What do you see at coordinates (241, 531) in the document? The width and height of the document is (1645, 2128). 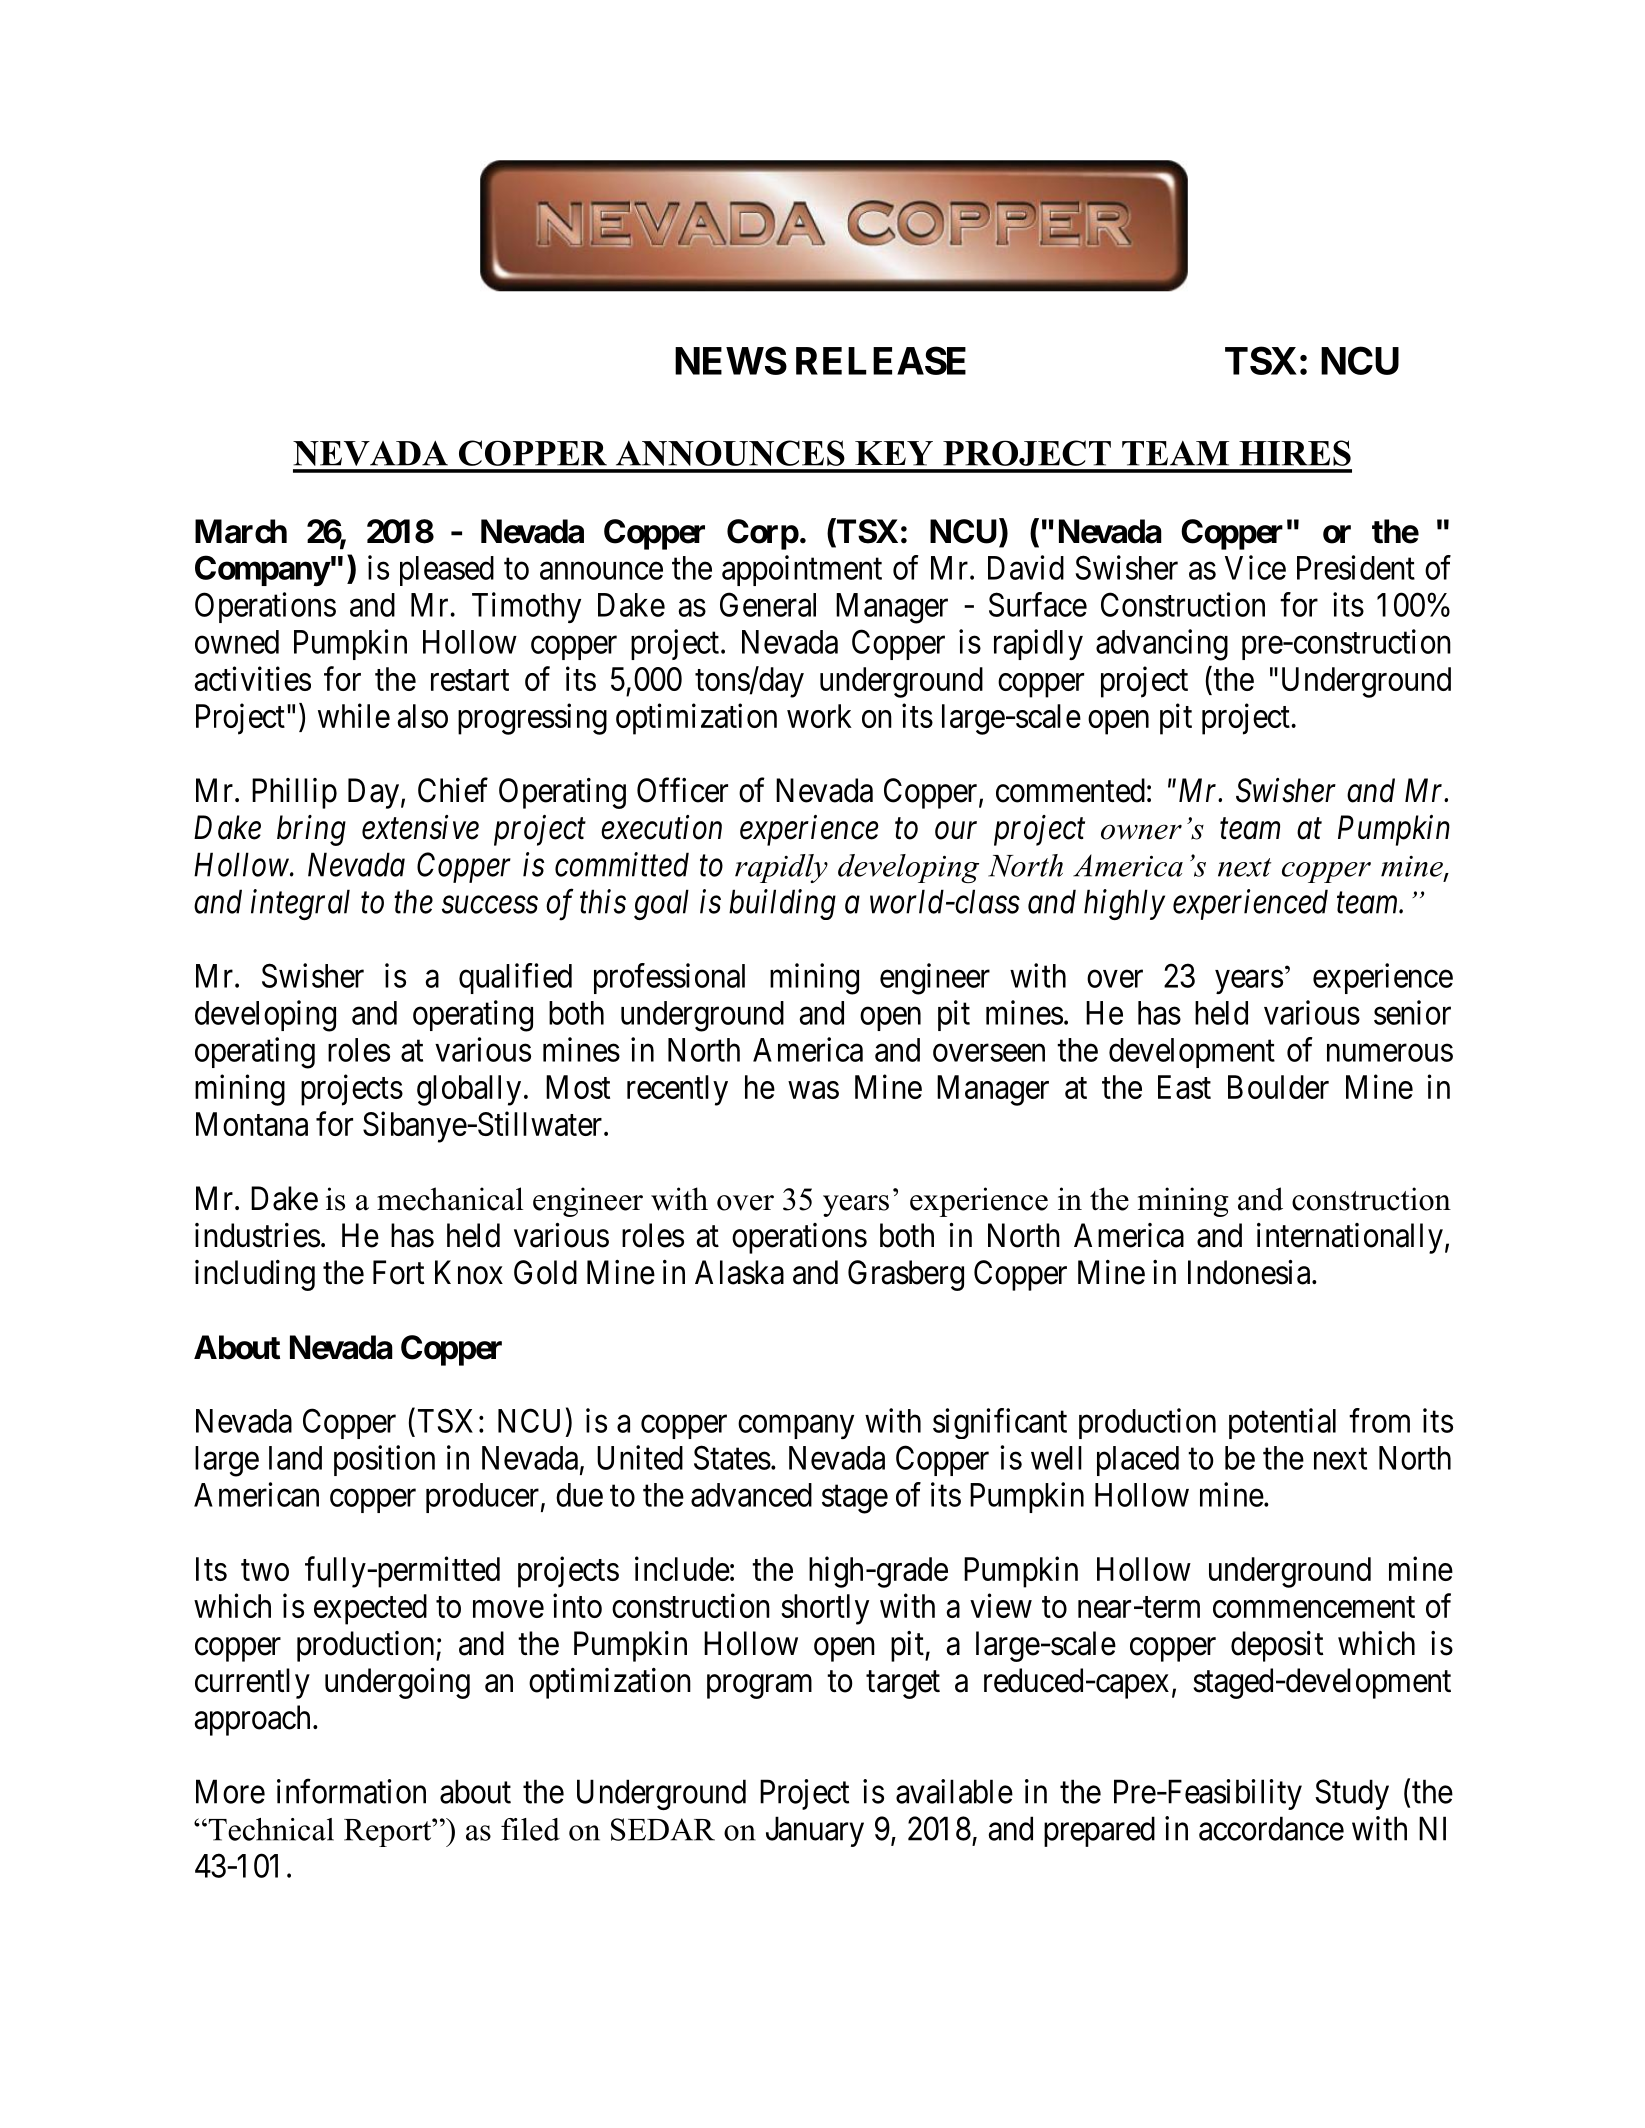 I see `March` at bounding box center [241, 531].
